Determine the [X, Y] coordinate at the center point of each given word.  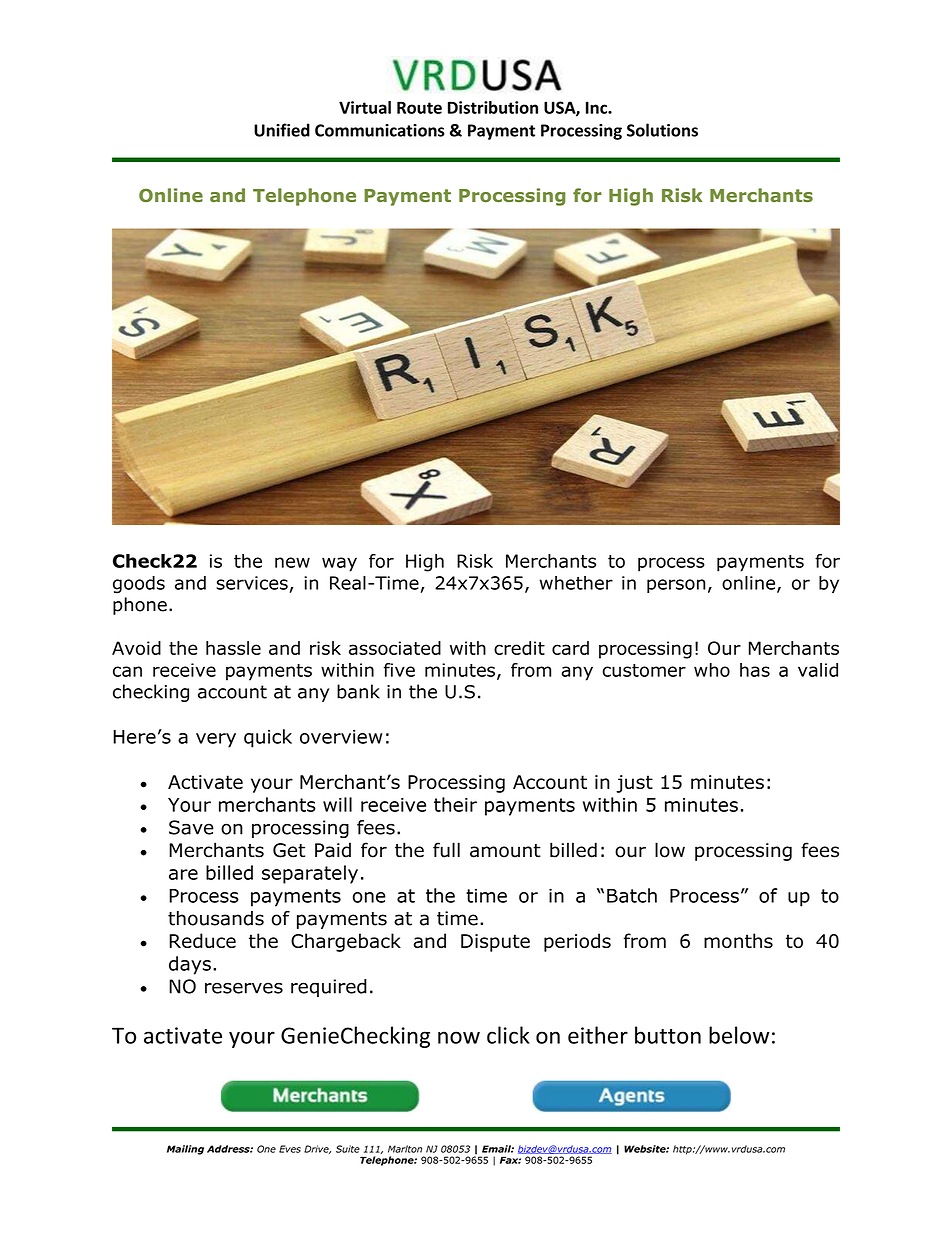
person [676, 586]
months [738, 940]
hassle [233, 648]
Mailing [185, 1150]
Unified [282, 130]
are [183, 874]
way [339, 564]
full [446, 850]
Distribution [493, 107]
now [459, 1037]
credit [519, 648]
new [292, 562]
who [712, 670]
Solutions [662, 130]
